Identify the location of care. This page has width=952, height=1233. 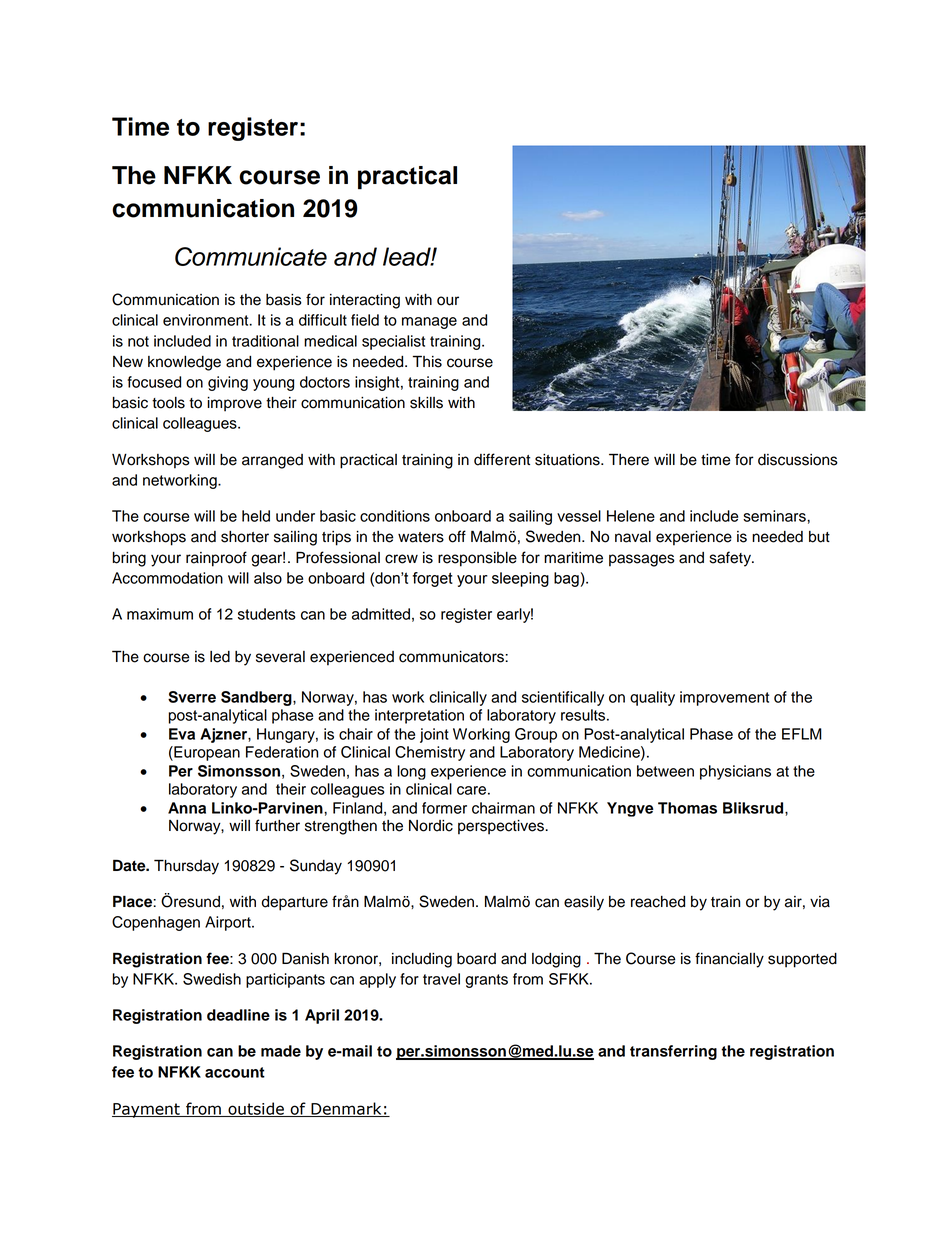
(473, 790).
